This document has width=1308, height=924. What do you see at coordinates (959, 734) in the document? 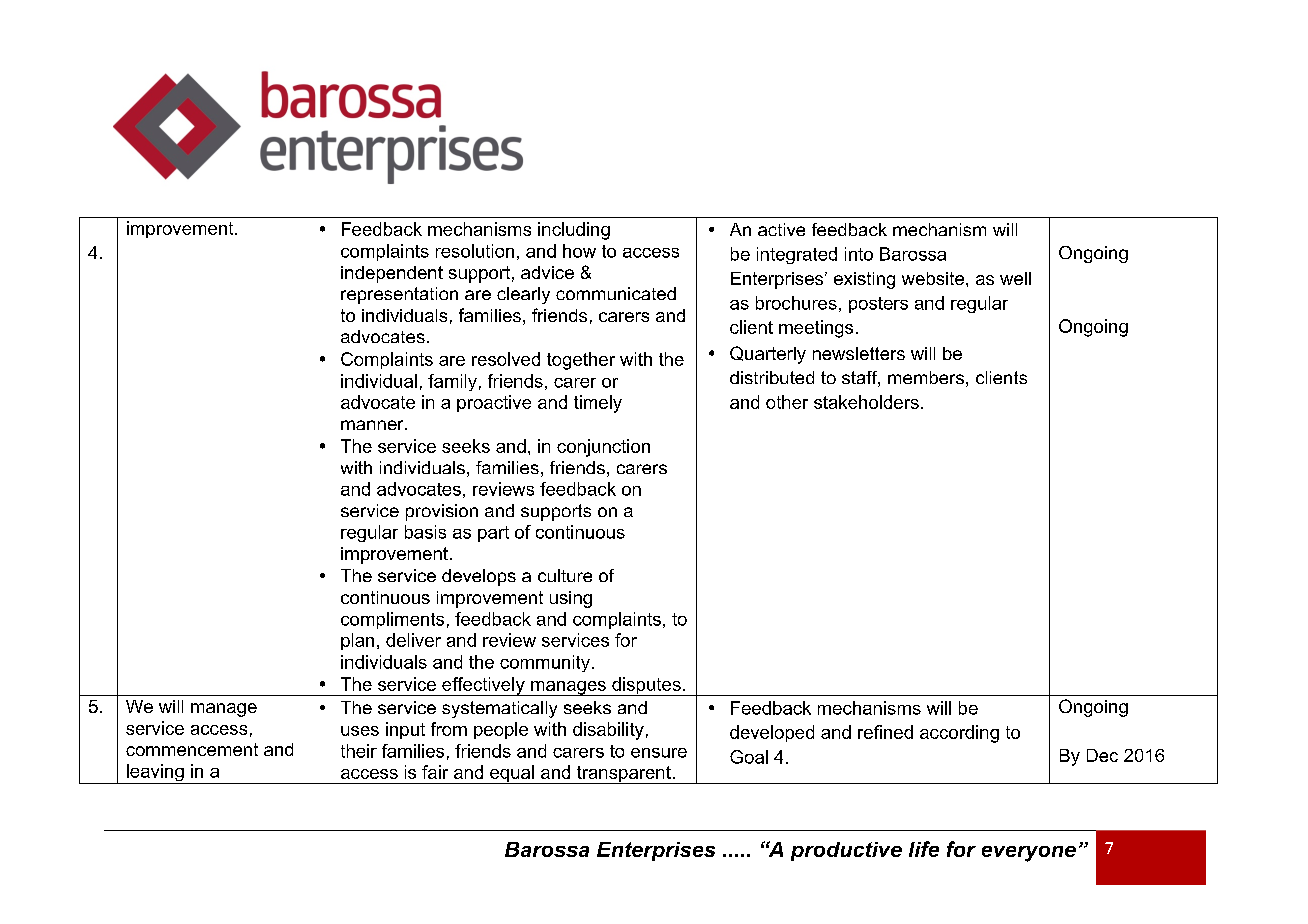
I see `according` at bounding box center [959, 734].
